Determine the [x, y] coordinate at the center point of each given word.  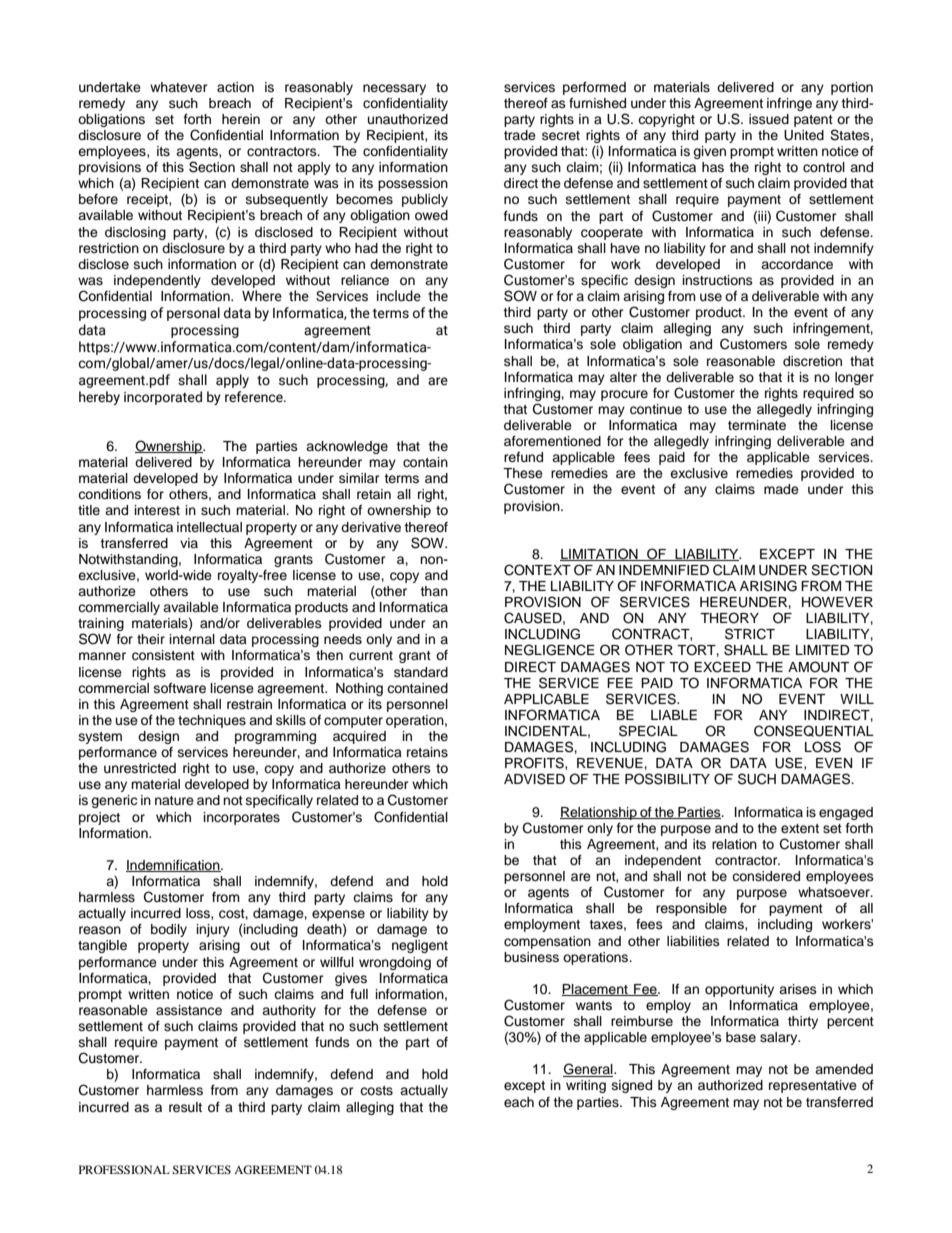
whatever [179, 87]
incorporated [163, 398]
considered [766, 876]
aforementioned [552, 441]
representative [813, 1086]
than [434, 591]
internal [192, 639]
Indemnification [174, 866]
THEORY [729, 618]
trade [520, 135]
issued [769, 119]
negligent [420, 946]
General [589, 1070]
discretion [812, 361]
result [185, 1107]
